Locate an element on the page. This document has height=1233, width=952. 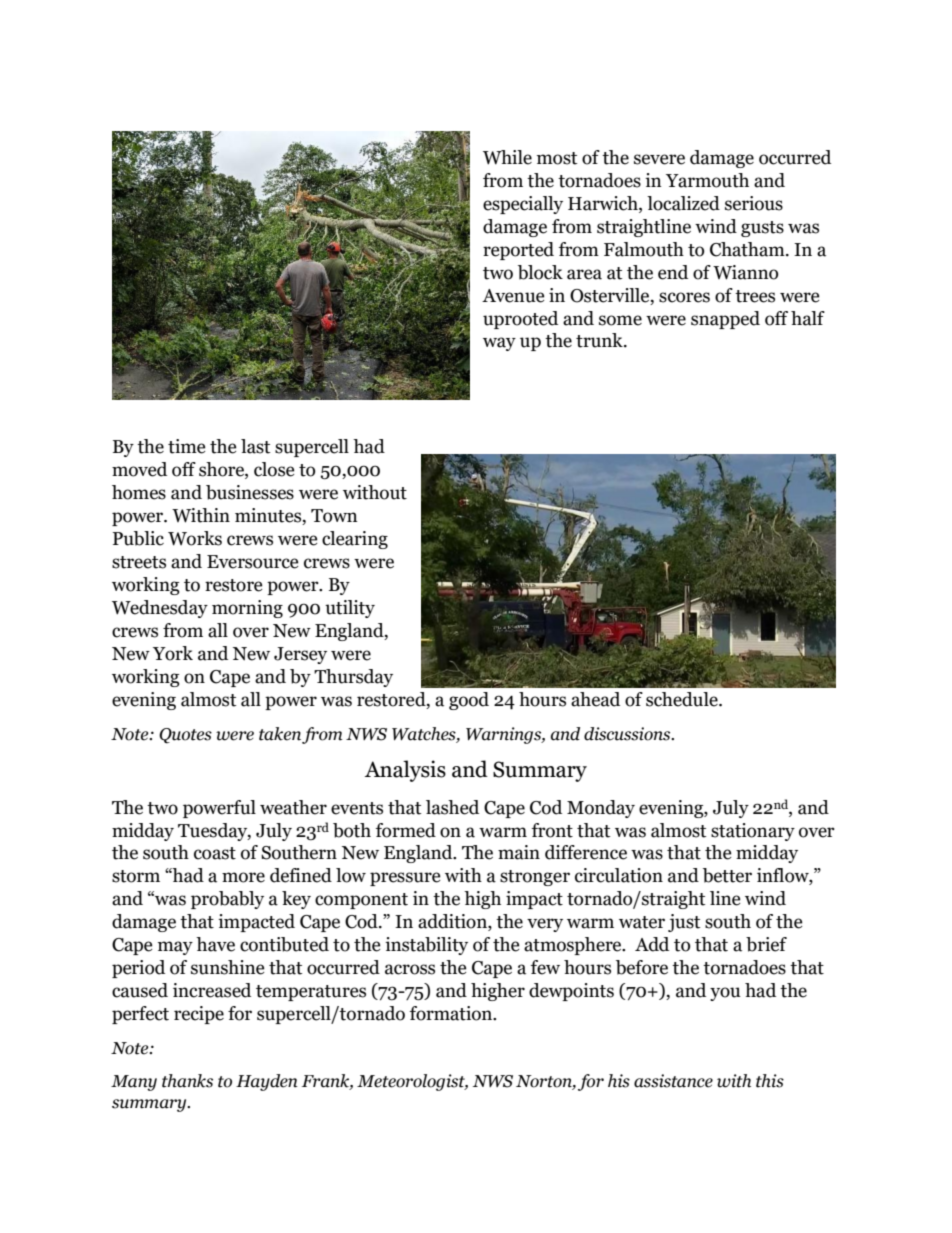
formation is located at coordinates (452, 1013).
